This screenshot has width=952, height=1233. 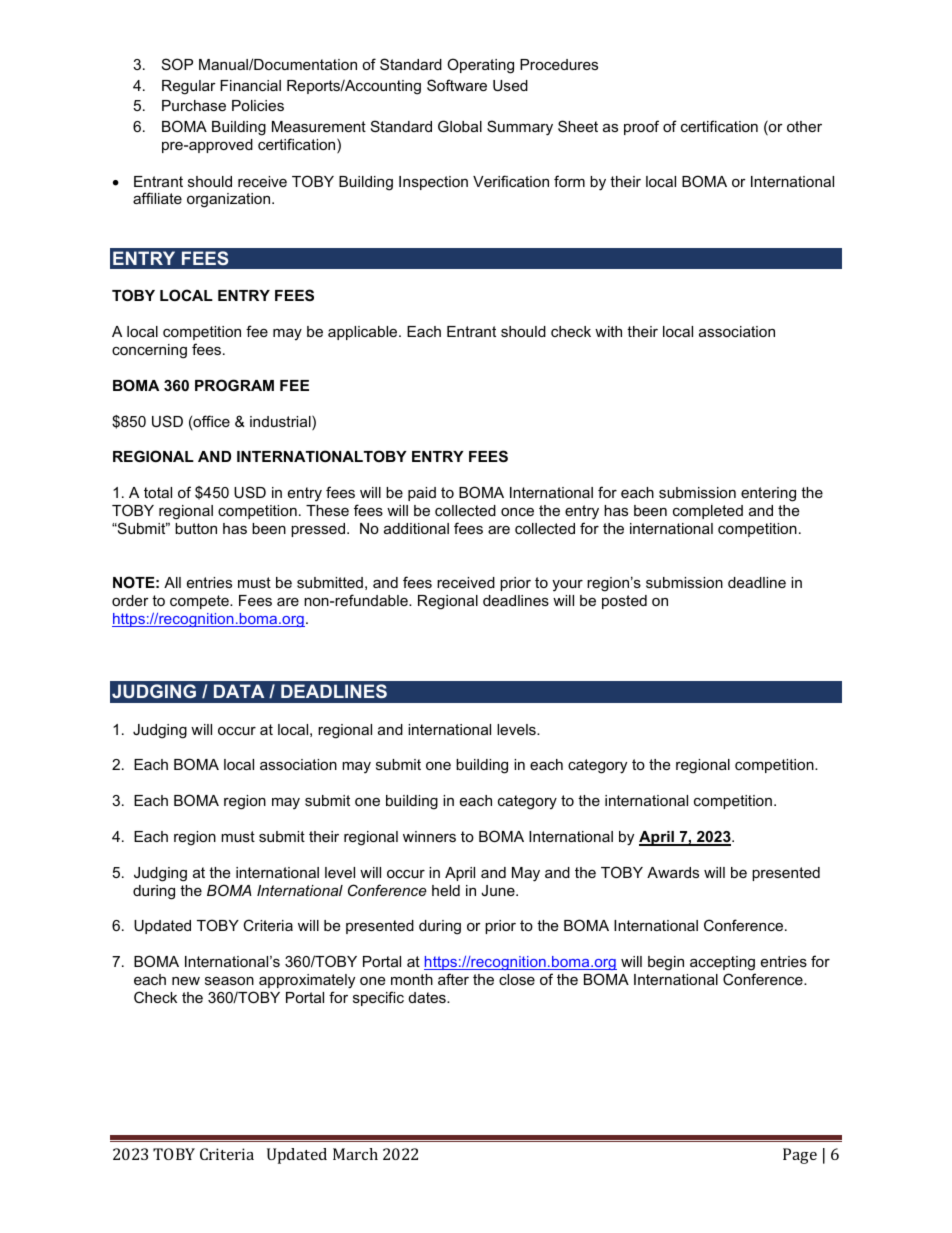 What do you see at coordinates (673, 872) in the screenshot?
I see `Awards` at bounding box center [673, 872].
